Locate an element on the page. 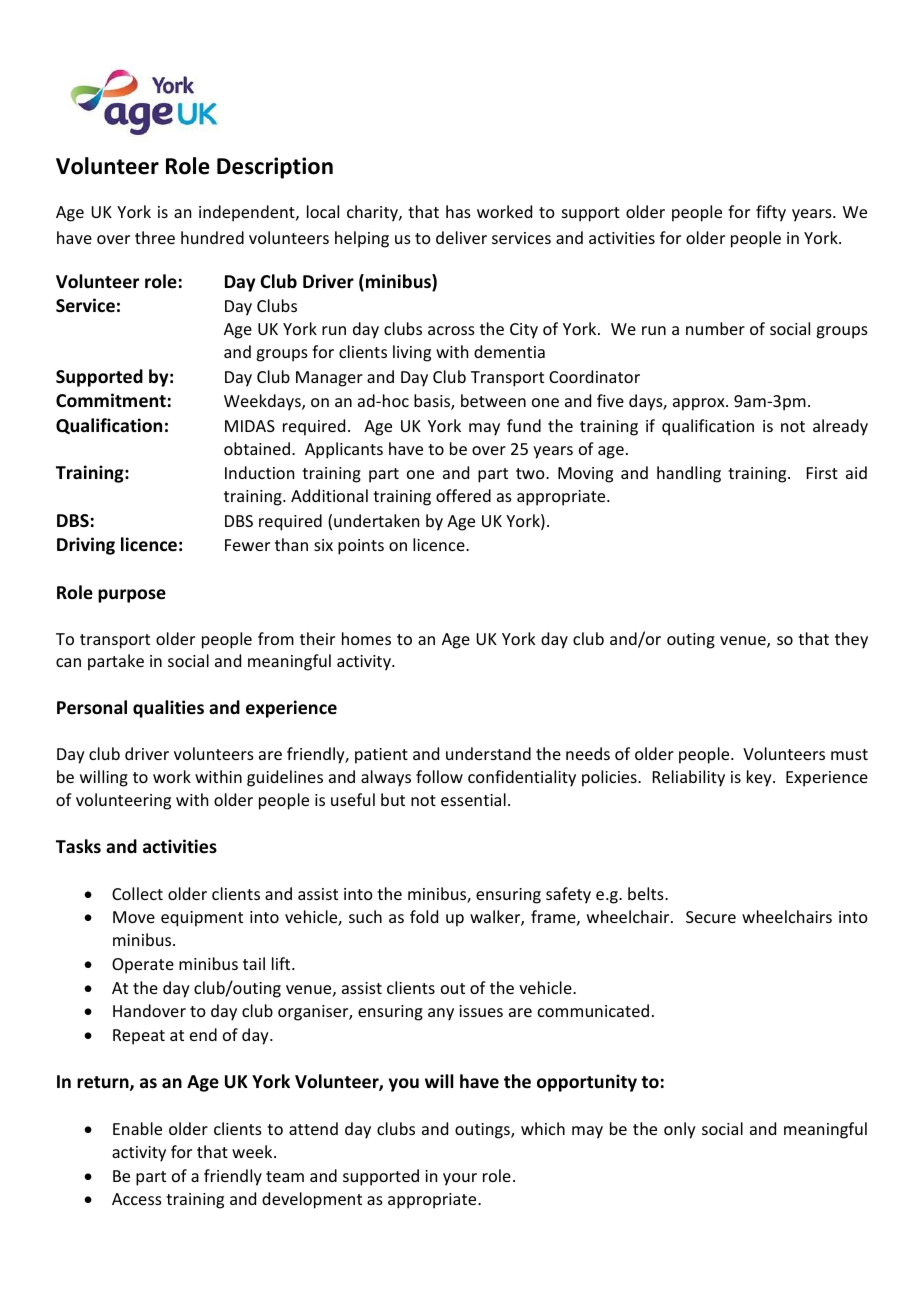 Image resolution: width=924 pixels, height=1308 pixels. between is located at coordinates (493, 400).
